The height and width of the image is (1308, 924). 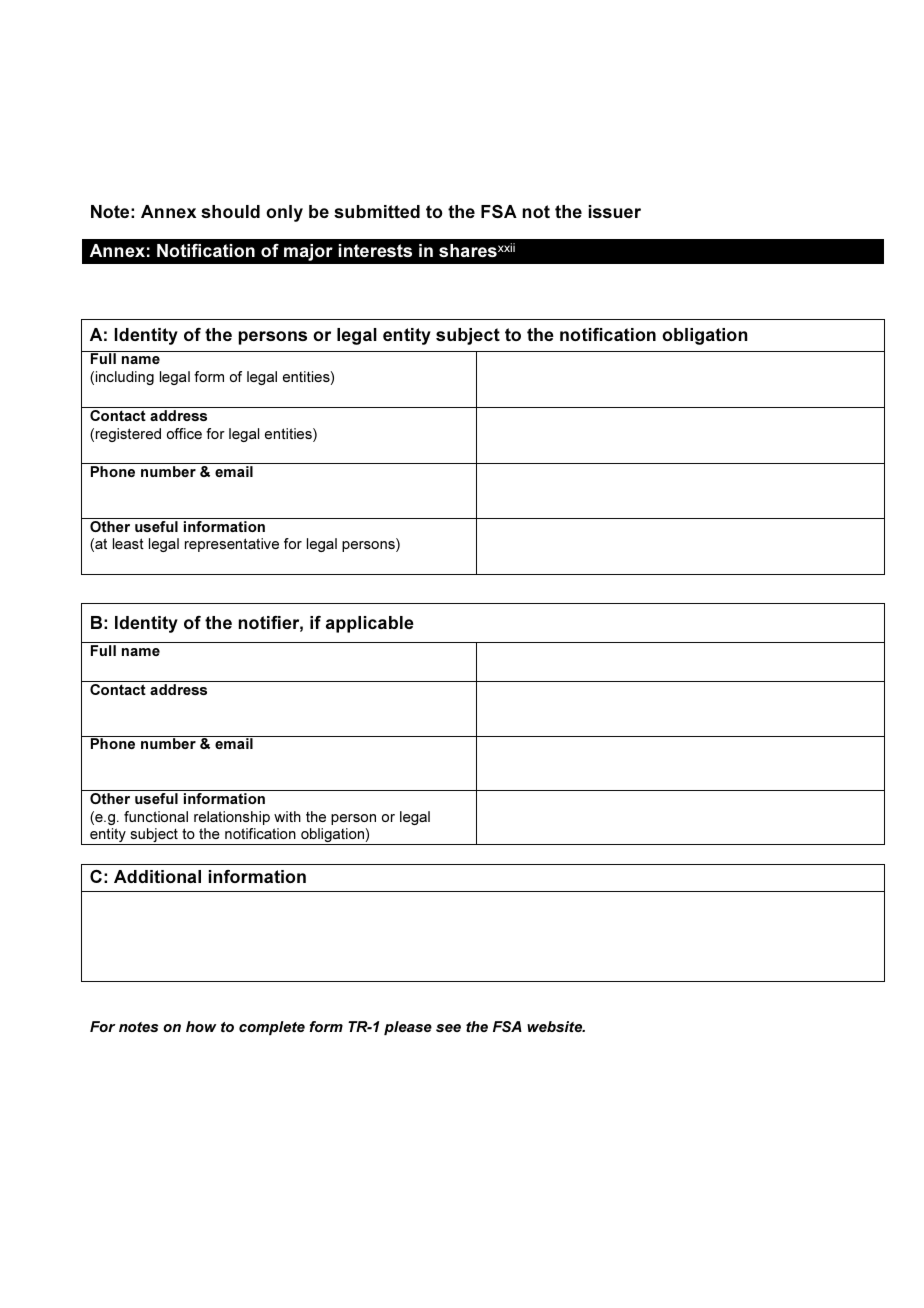 What do you see at coordinates (128, 543) in the image?
I see `least` at bounding box center [128, 543].
